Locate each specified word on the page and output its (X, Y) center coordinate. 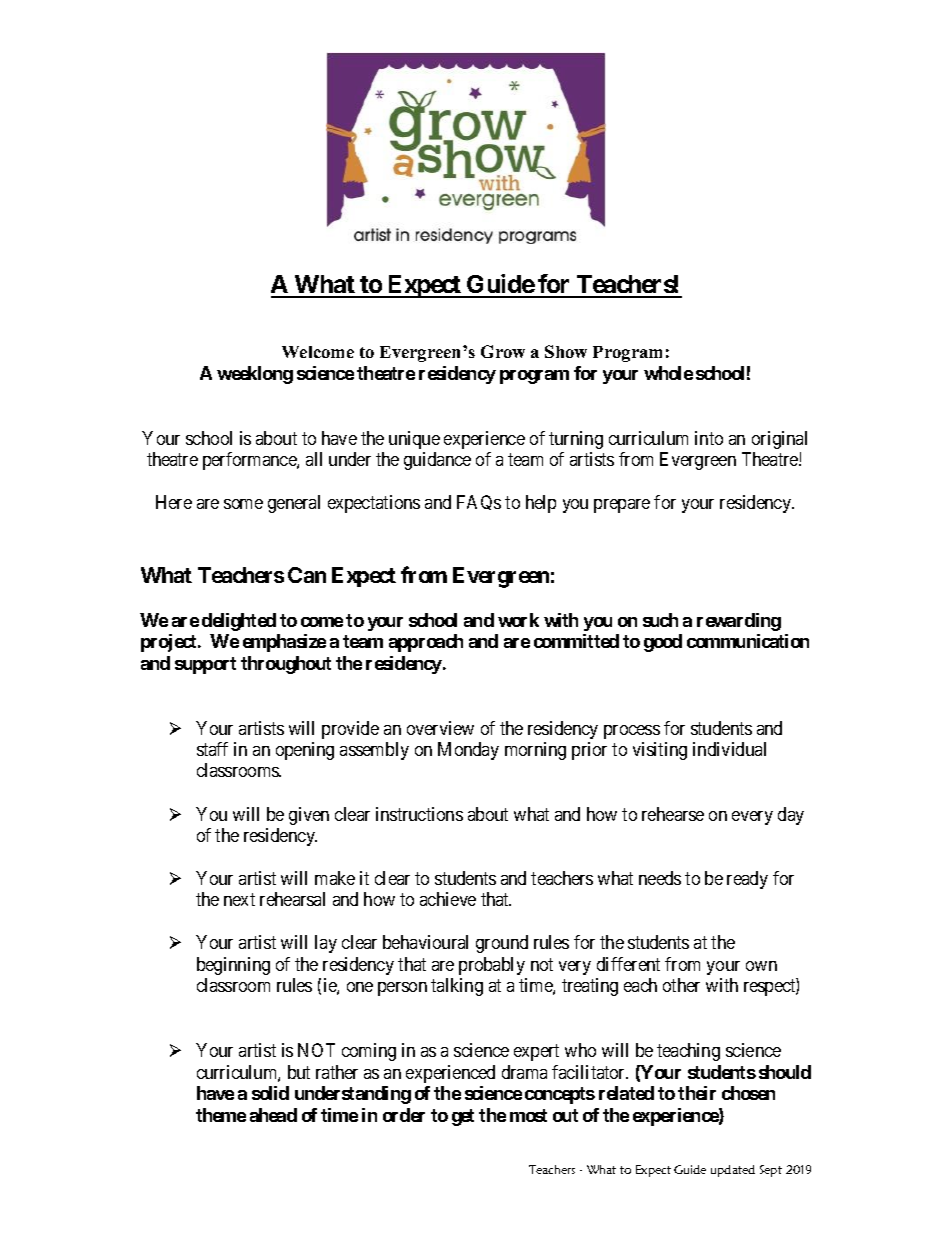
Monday (468, 751)
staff (212, 749)
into (709, 438)
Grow (503, 351)
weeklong (255, 375)
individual (729, 749)
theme (221, 1115)
